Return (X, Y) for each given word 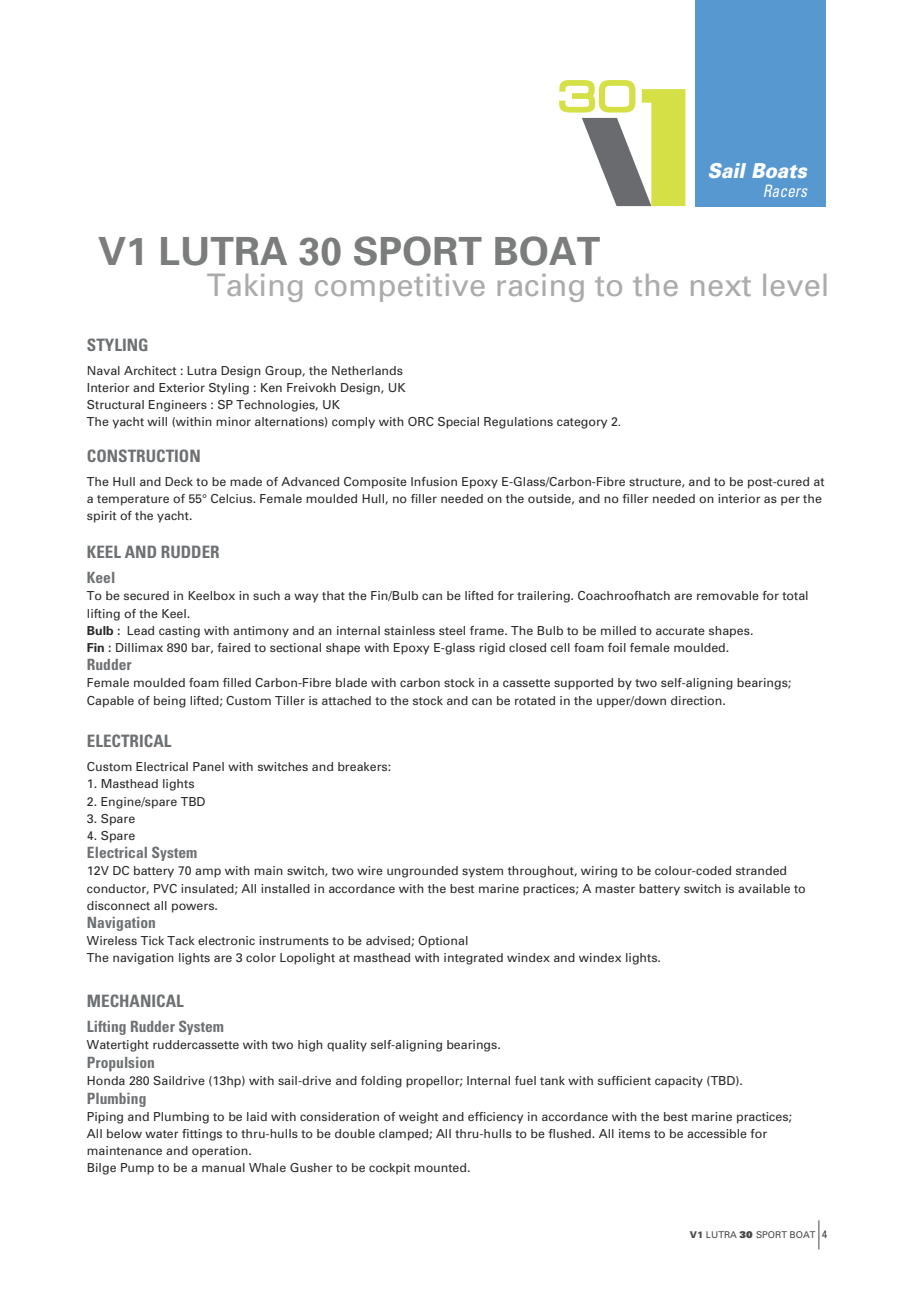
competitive (400, 288)
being (170, 702)
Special (458, 423)
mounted (441, 1167)
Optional (443, 942)
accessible (717, 1133)
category (582, 423)
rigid (492, 649)
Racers (785, 191)
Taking (254, 288)
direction (697, 700)
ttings (206, 1135)
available (764, 888)
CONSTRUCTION (143, 455)
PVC (165, 888)
